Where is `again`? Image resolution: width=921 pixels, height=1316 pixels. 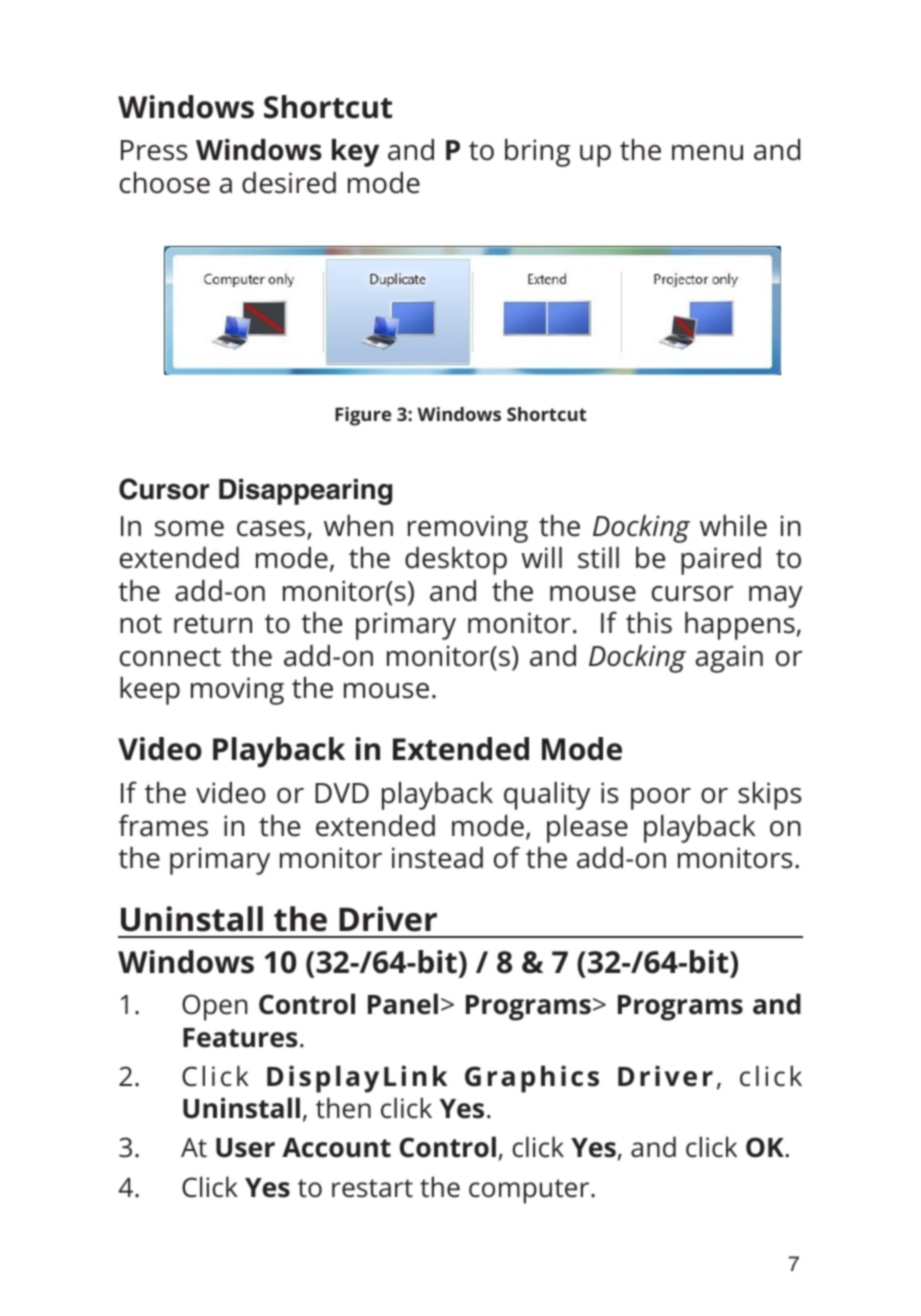
again is located at coordinates (729, 659).
